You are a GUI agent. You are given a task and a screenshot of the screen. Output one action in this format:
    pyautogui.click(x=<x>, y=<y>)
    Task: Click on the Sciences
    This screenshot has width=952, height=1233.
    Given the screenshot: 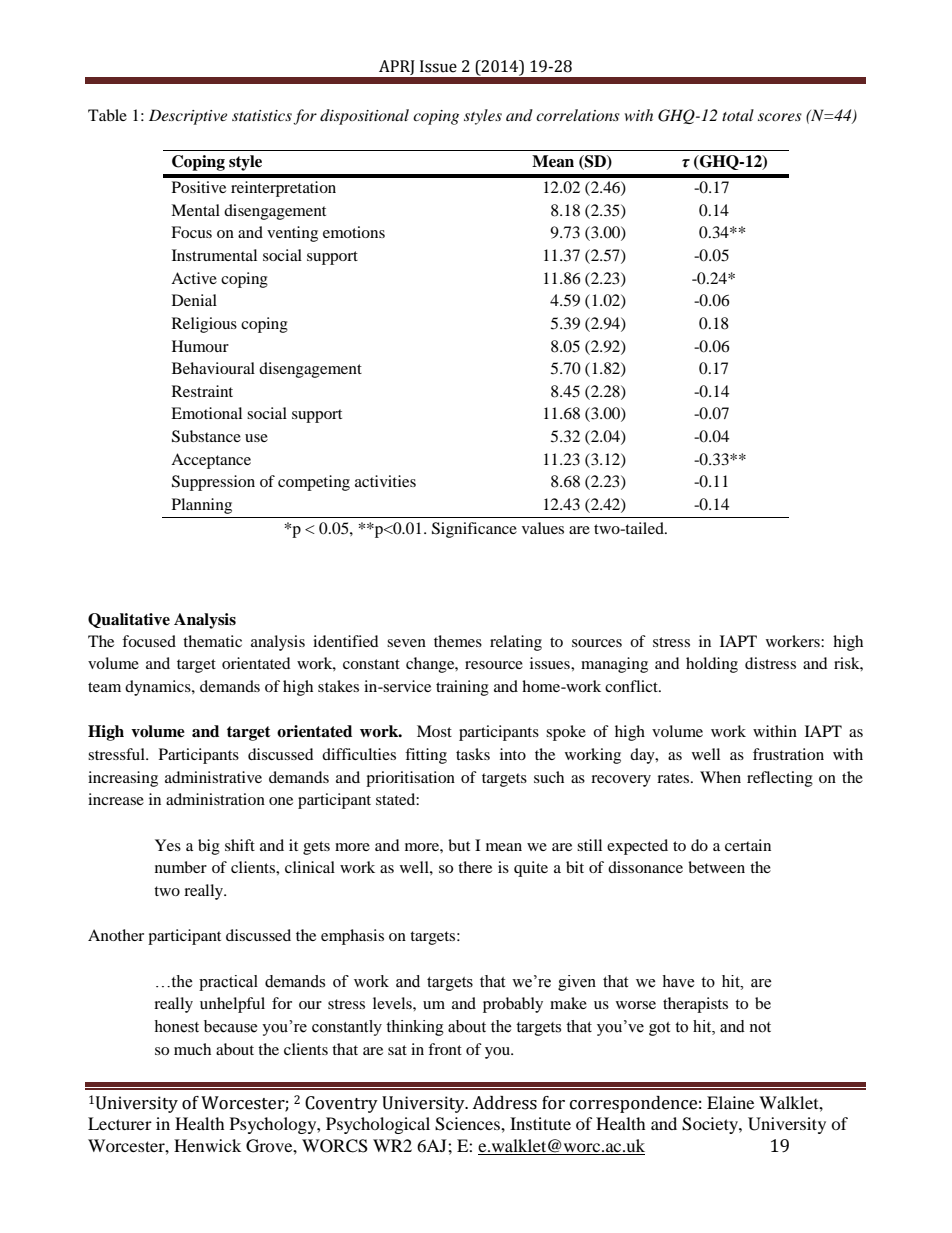 What is the action you would take?
    pyautogui.click(x=468, y=1124)
